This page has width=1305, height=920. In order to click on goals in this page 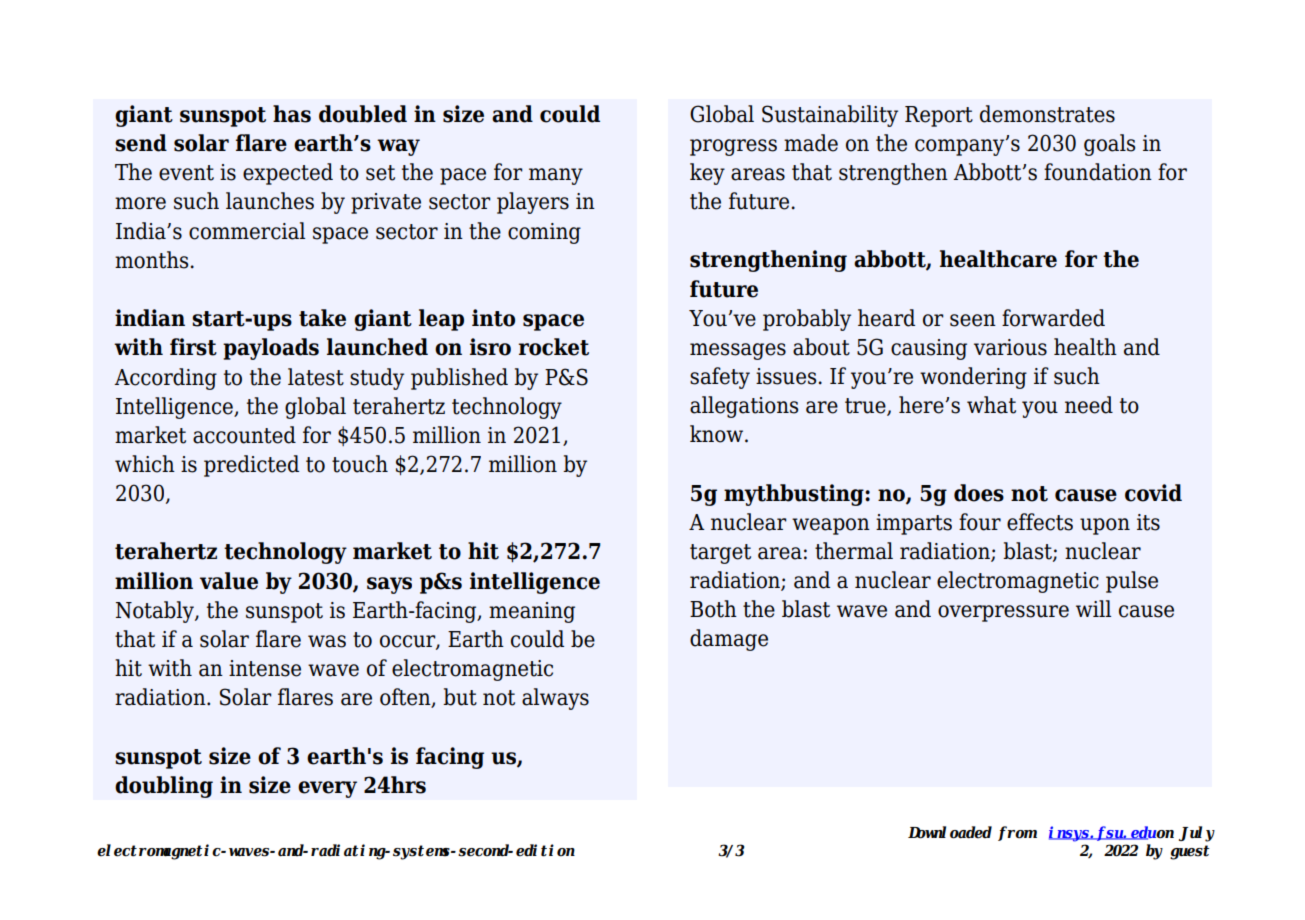, I will do `click(1109, 145)`.
